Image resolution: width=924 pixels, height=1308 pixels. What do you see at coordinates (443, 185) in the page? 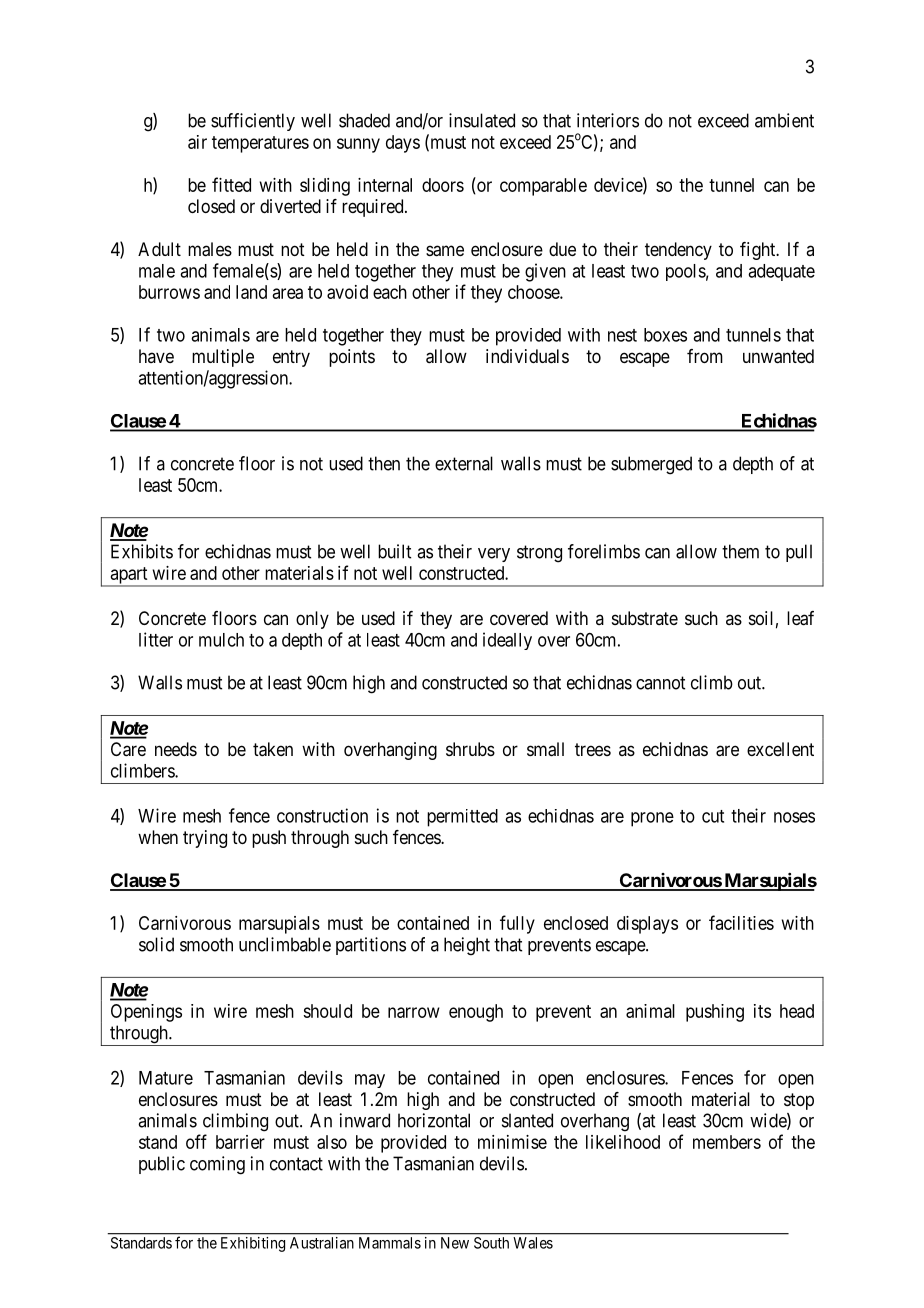
I see `doors` at bounding box center [443, 185].
